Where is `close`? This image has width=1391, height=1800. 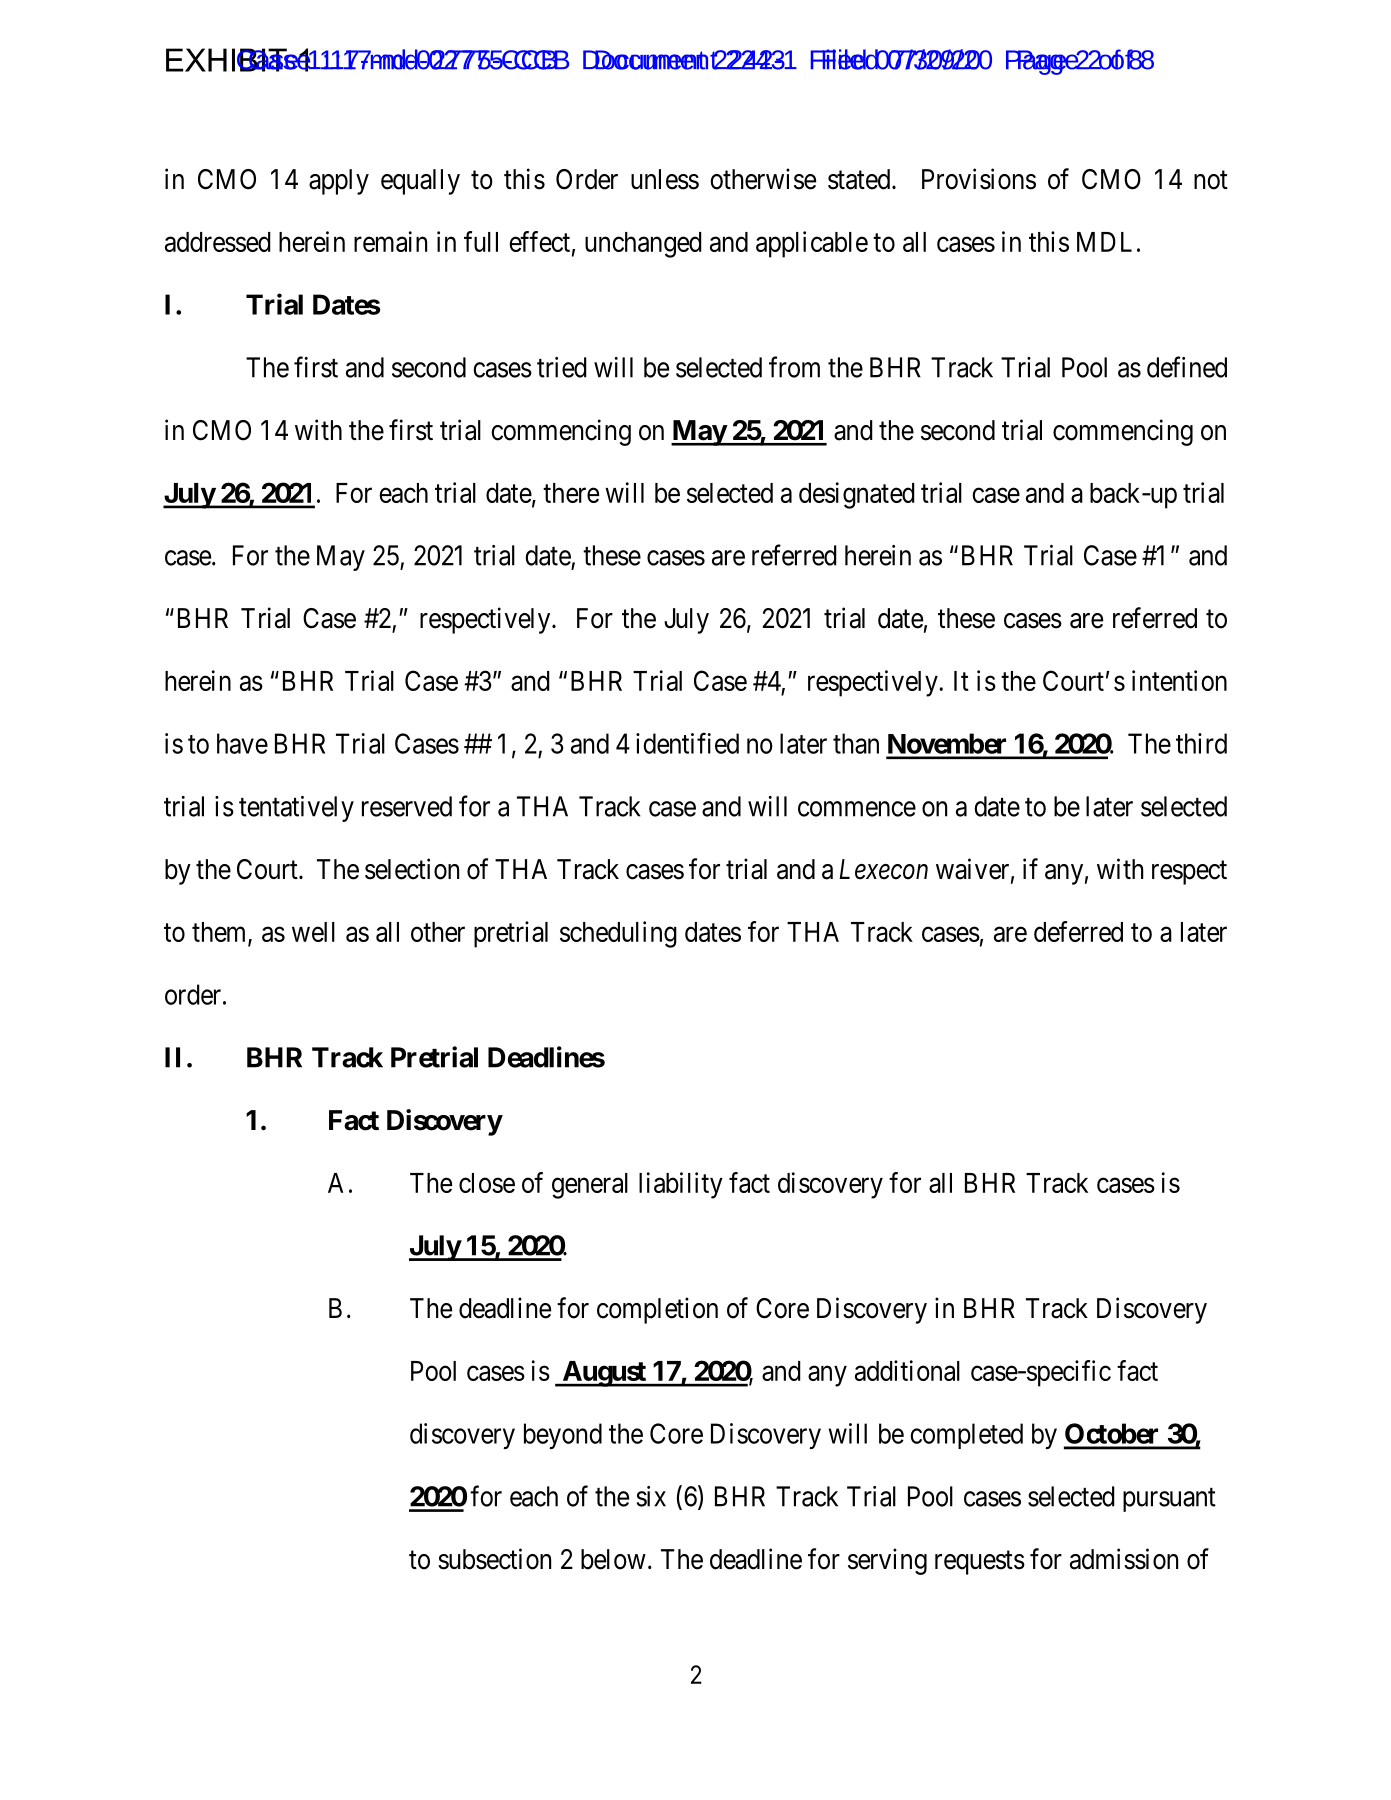
close is located at coordinates (487, 1183).
